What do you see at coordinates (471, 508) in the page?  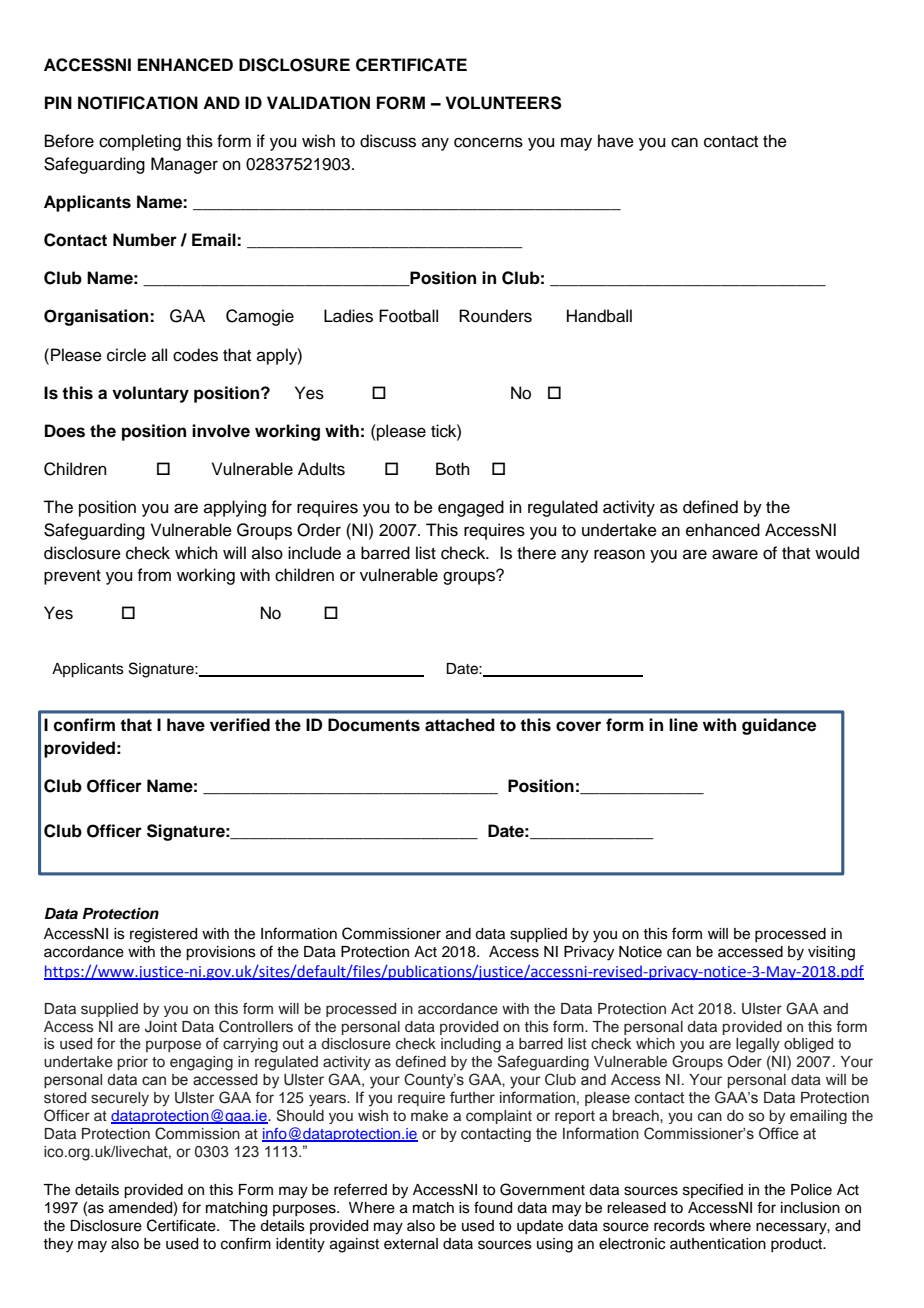 I see `engaged` at bounding box center [471, 508].
